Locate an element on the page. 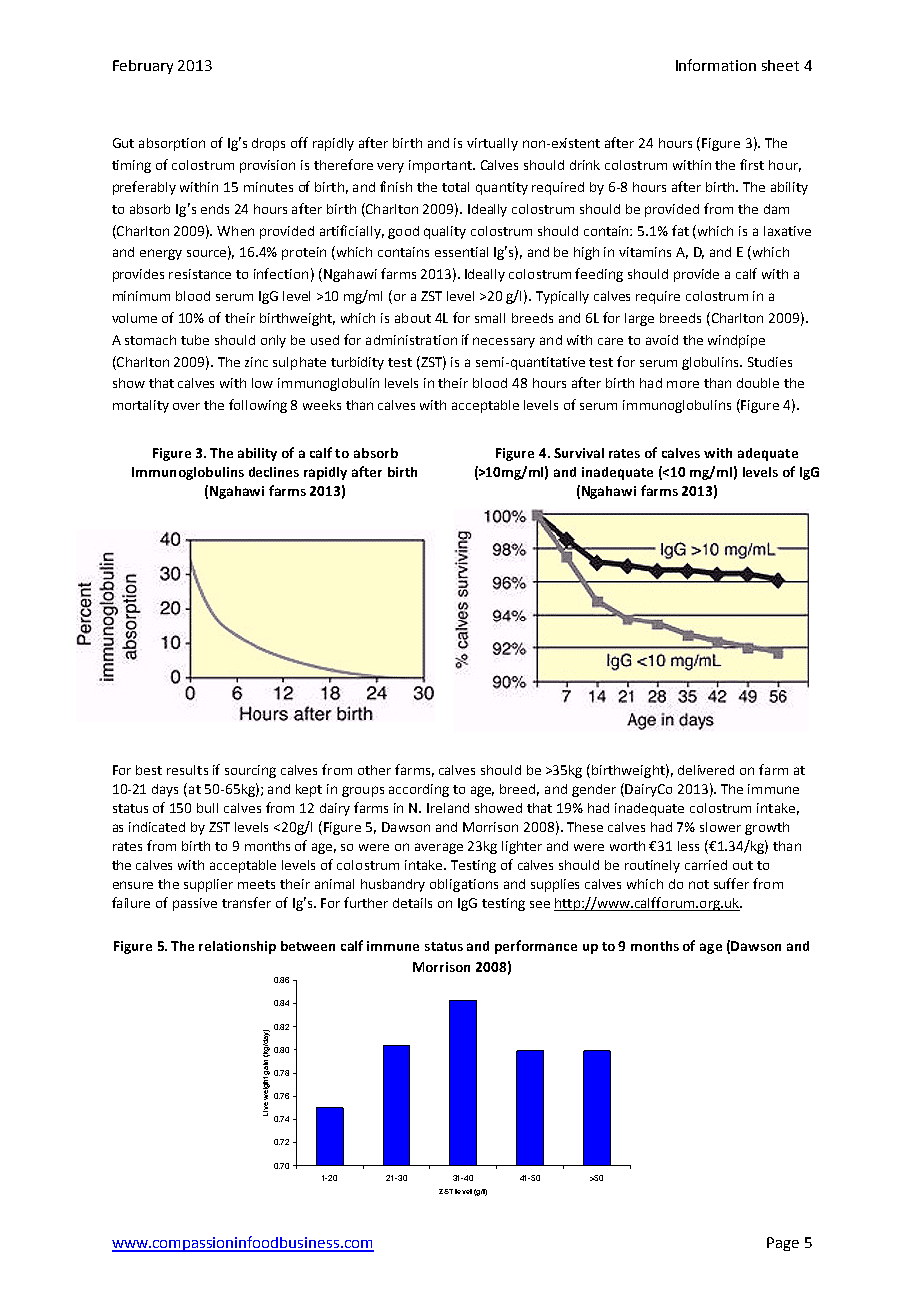  passive is located at coordinates (195, 904).
